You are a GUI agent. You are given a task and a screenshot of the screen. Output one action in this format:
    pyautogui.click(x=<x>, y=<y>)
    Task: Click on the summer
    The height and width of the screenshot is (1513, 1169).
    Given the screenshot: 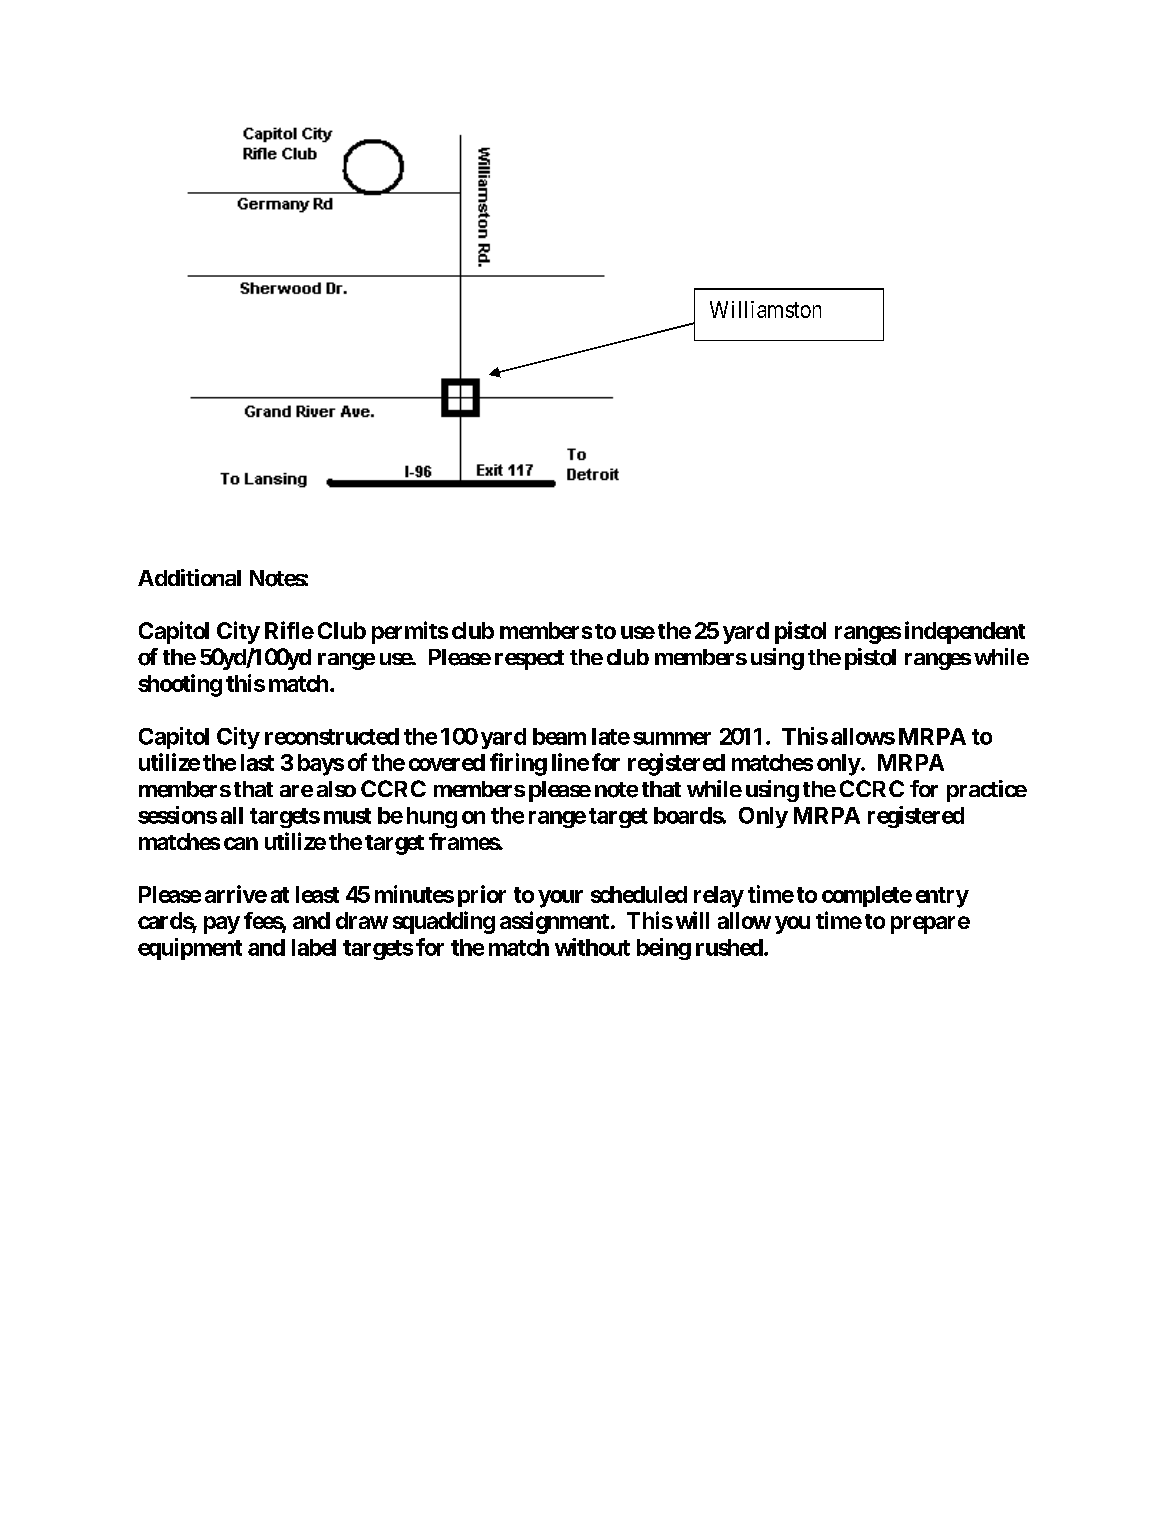 What is the action you would take?
    pyautogui.click(x=672, y=738)
